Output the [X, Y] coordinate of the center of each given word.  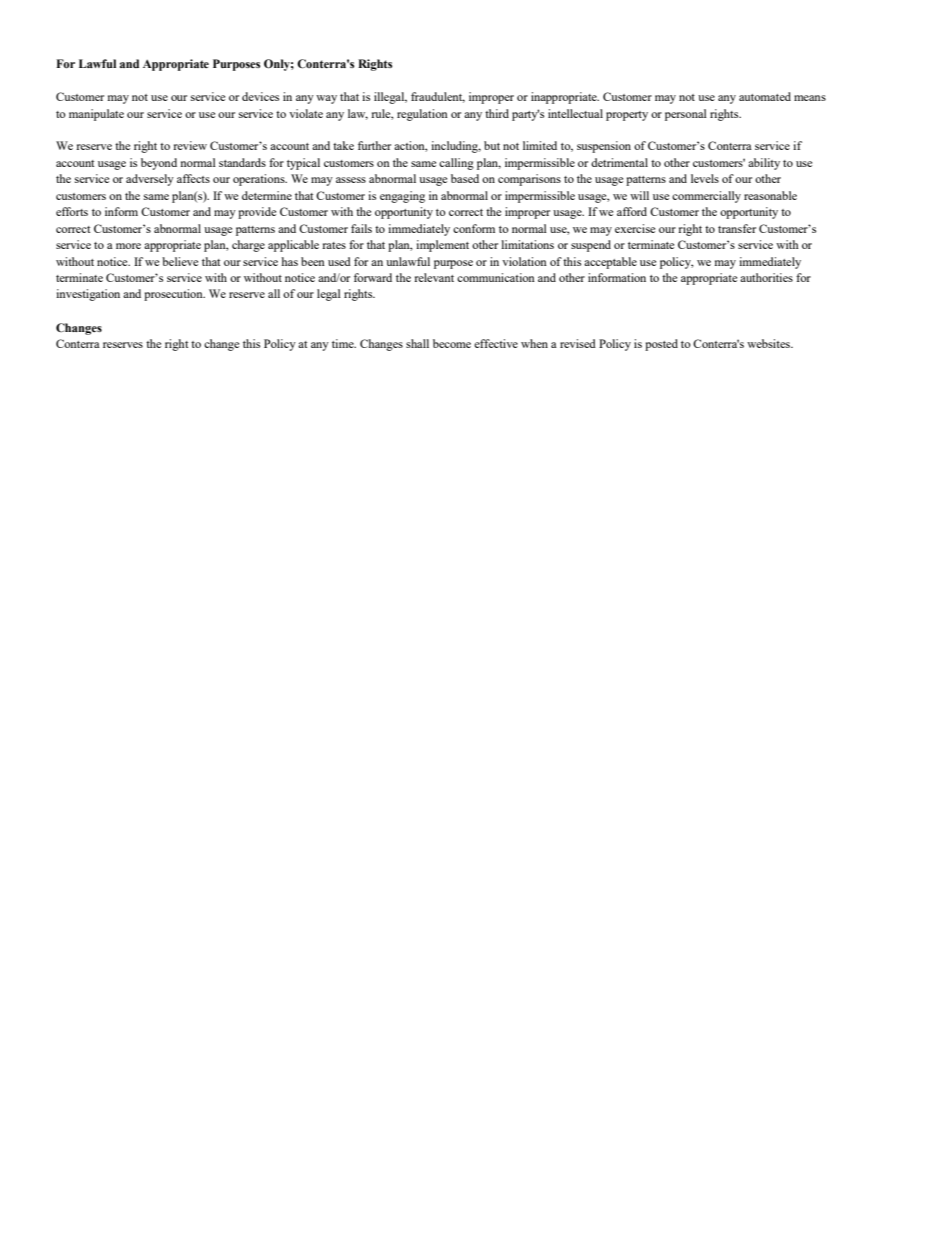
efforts [72, 211]
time [344, 343]
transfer [737, 228]
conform [474, 228]
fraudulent [438, 97]
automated [765, 96]
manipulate [96, 115]
